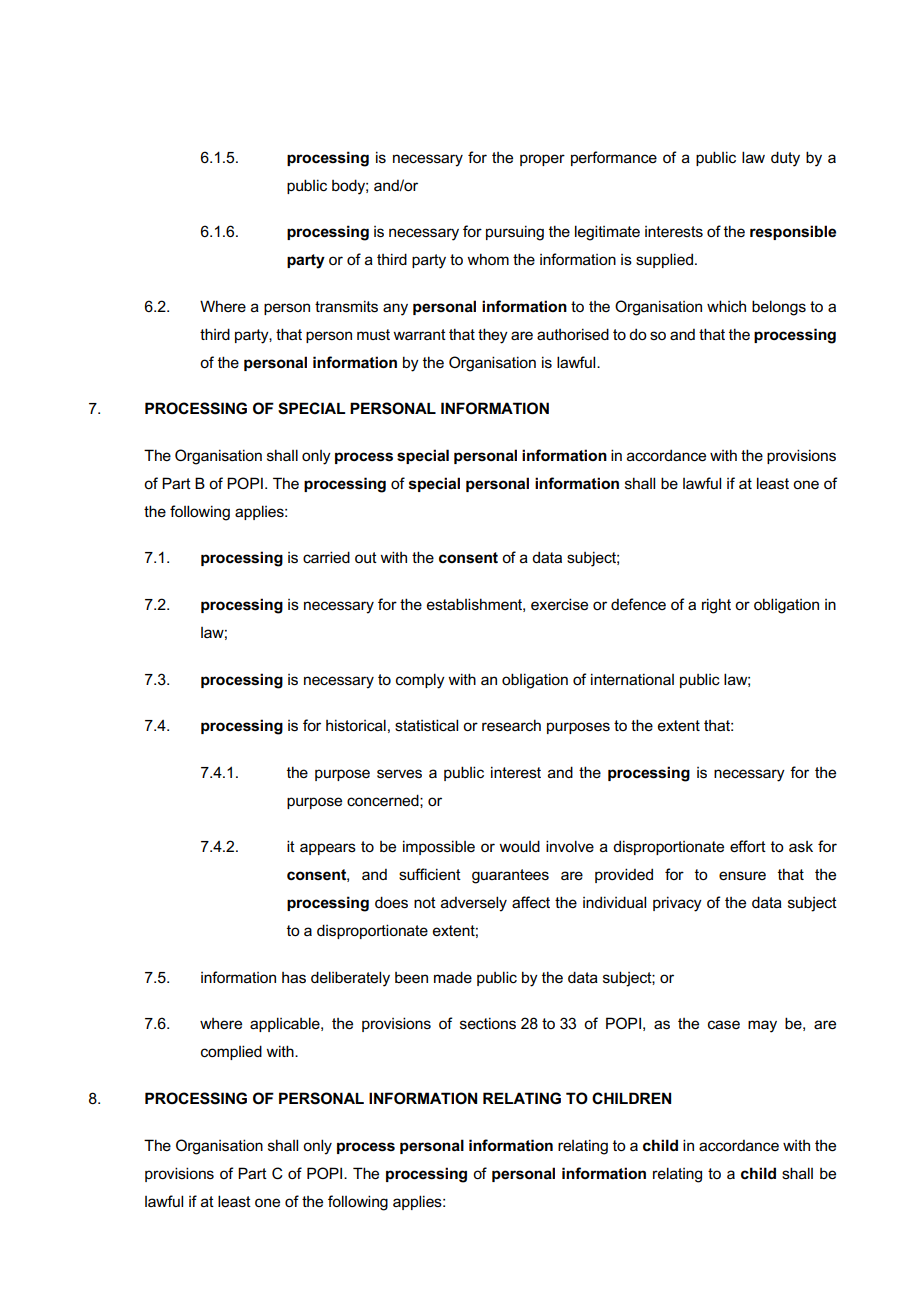  Describe the element at coordinates (542, 160) in the page. I see `proper` at that location.
